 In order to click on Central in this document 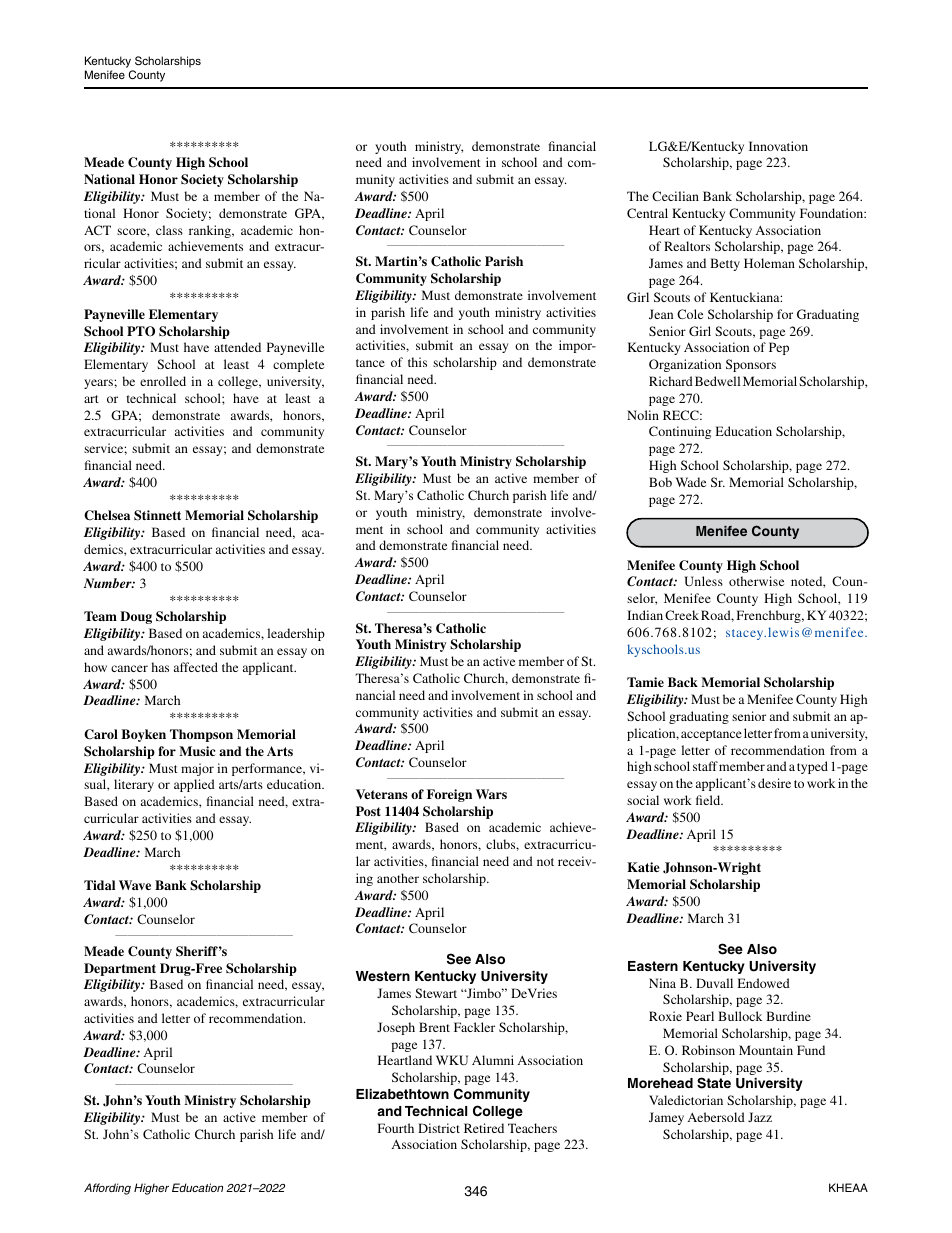, I will do `click(647, 213)`.
